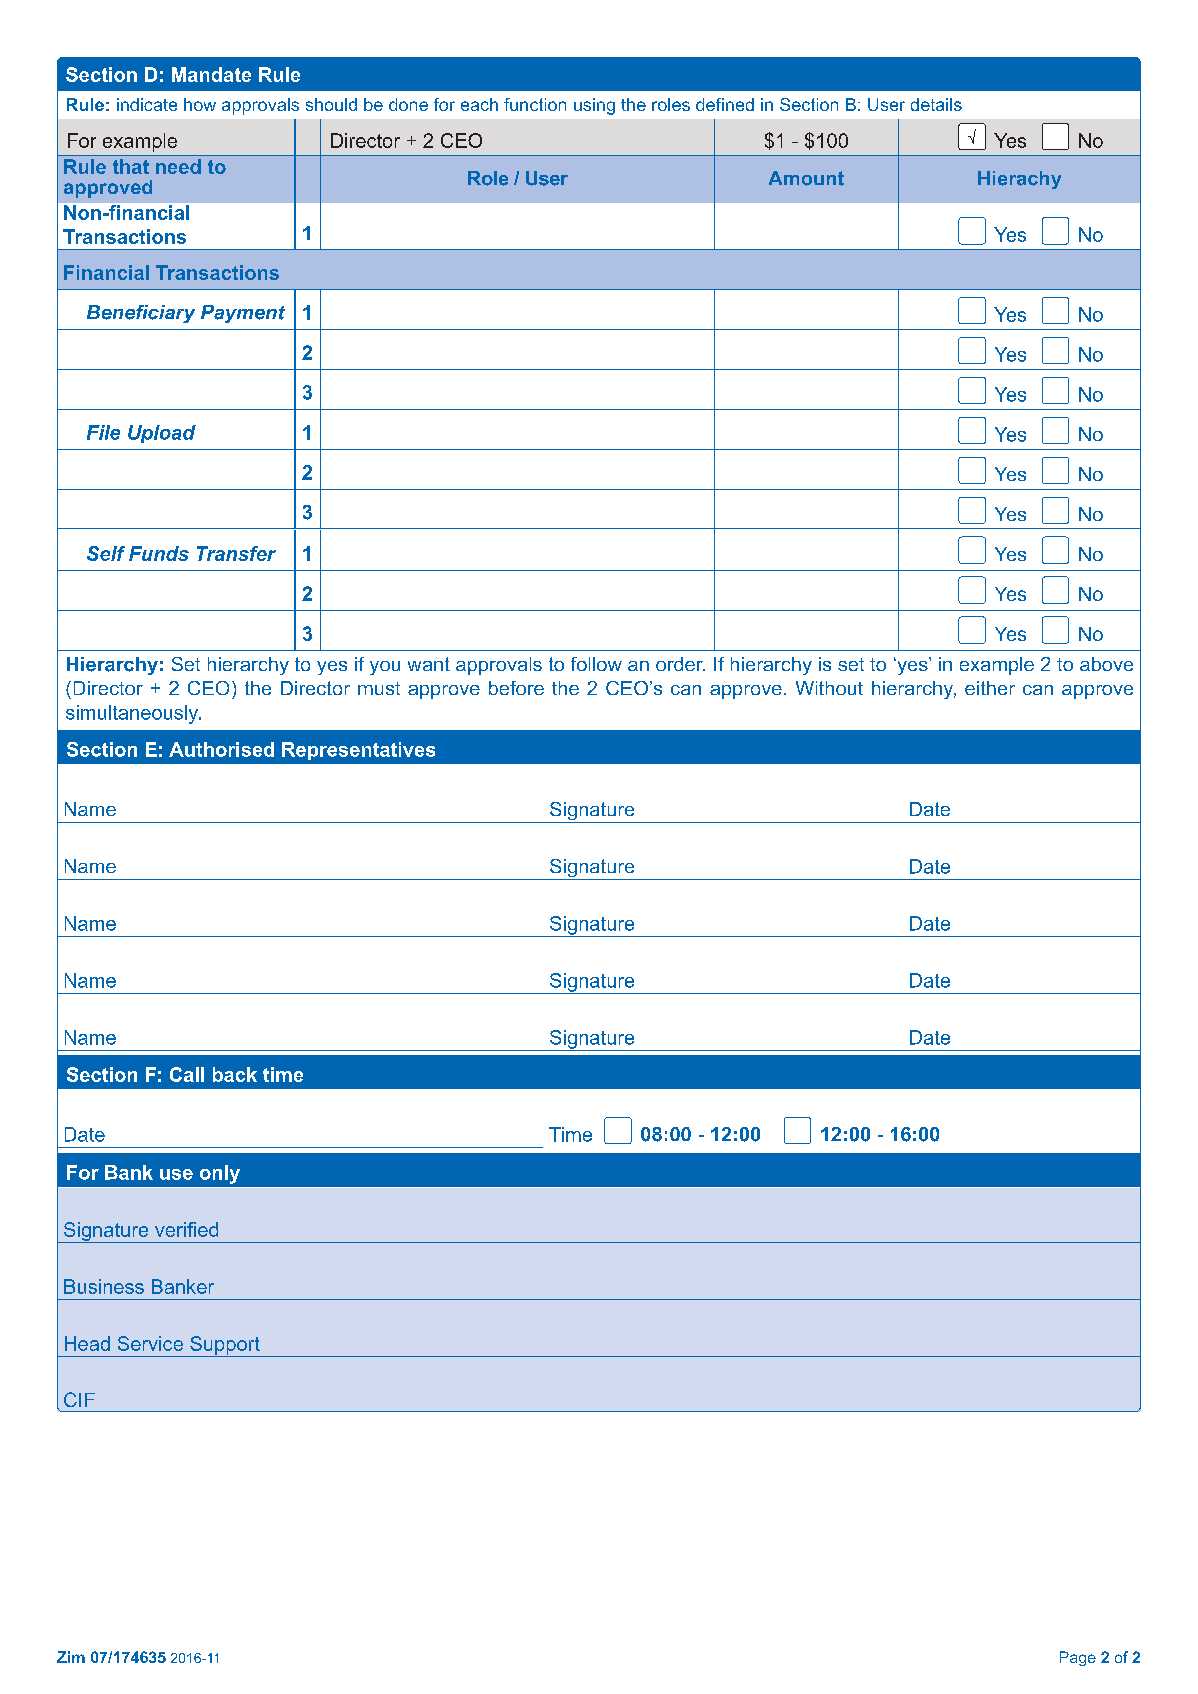  I want to click on Call, so click(187, 1074).
